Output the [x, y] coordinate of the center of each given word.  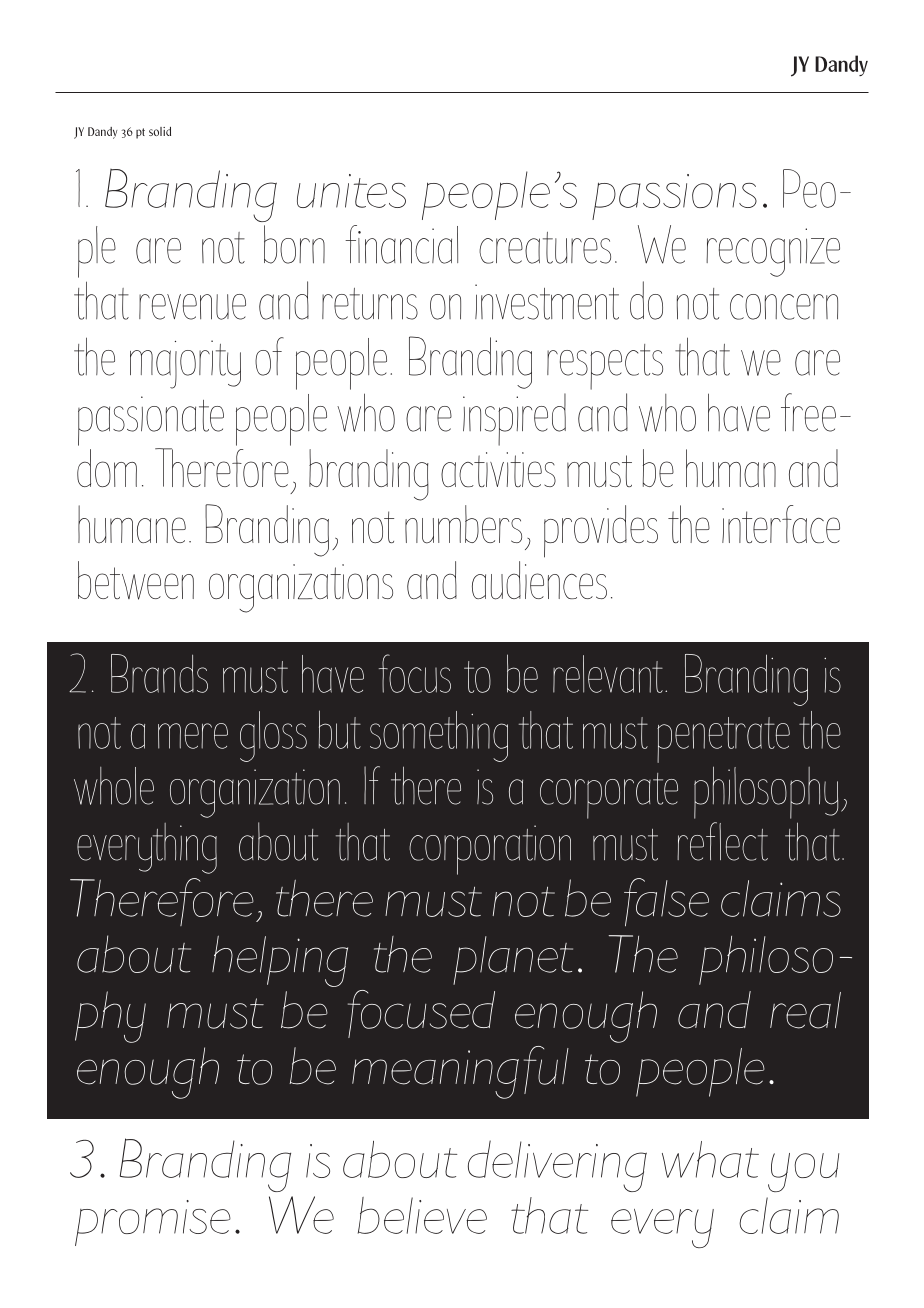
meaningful [460, 1072]
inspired [514, 419]
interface [781, 524]
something [439, 736]
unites [351, 191]
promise [153, 1223]
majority [185, 364]
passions [674, 197]
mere [193, 736]
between [136, 580]
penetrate [723, 740]
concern [784, 307]
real [805, 1010]
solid [160, 131]
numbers [463, 524]
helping [280, 961]
